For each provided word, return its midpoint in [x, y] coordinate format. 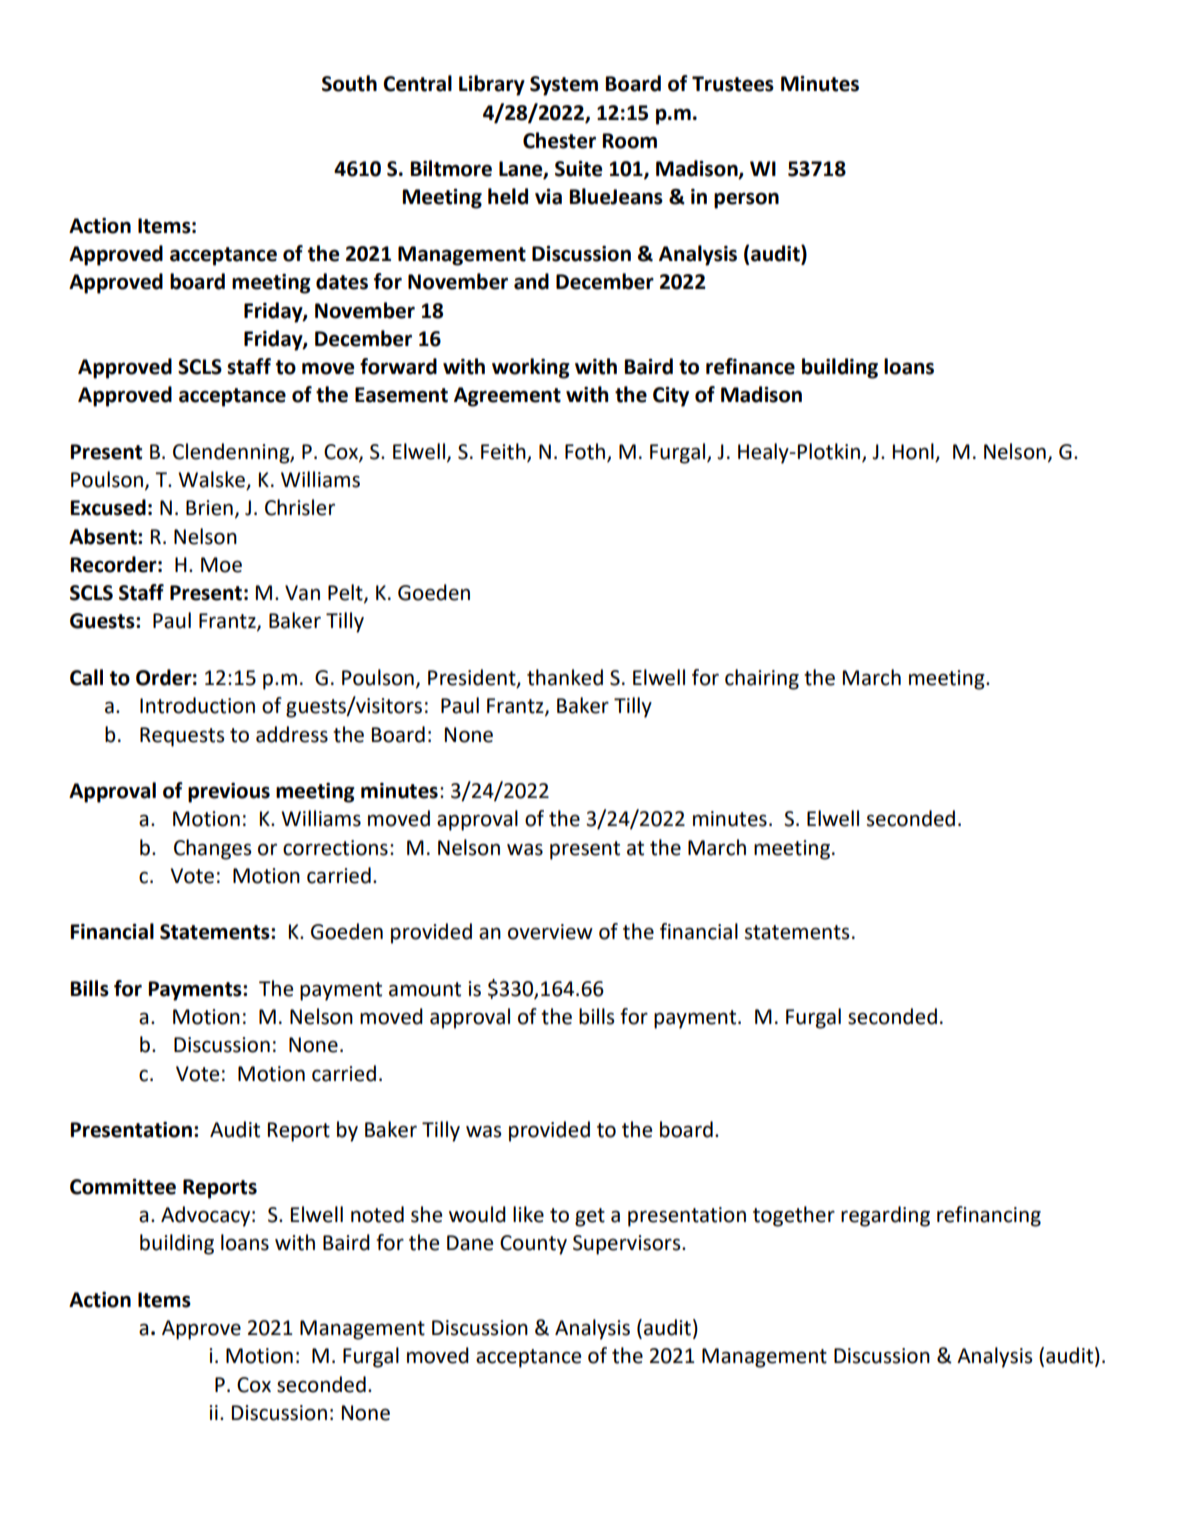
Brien [209, 508]
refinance [750, 366]
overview [550, 932]
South [349, 83]
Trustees [733, 84]
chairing [762, 679]
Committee [123, 1187]
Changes [212, 849]
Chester [559, 140]
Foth [585, 451]
